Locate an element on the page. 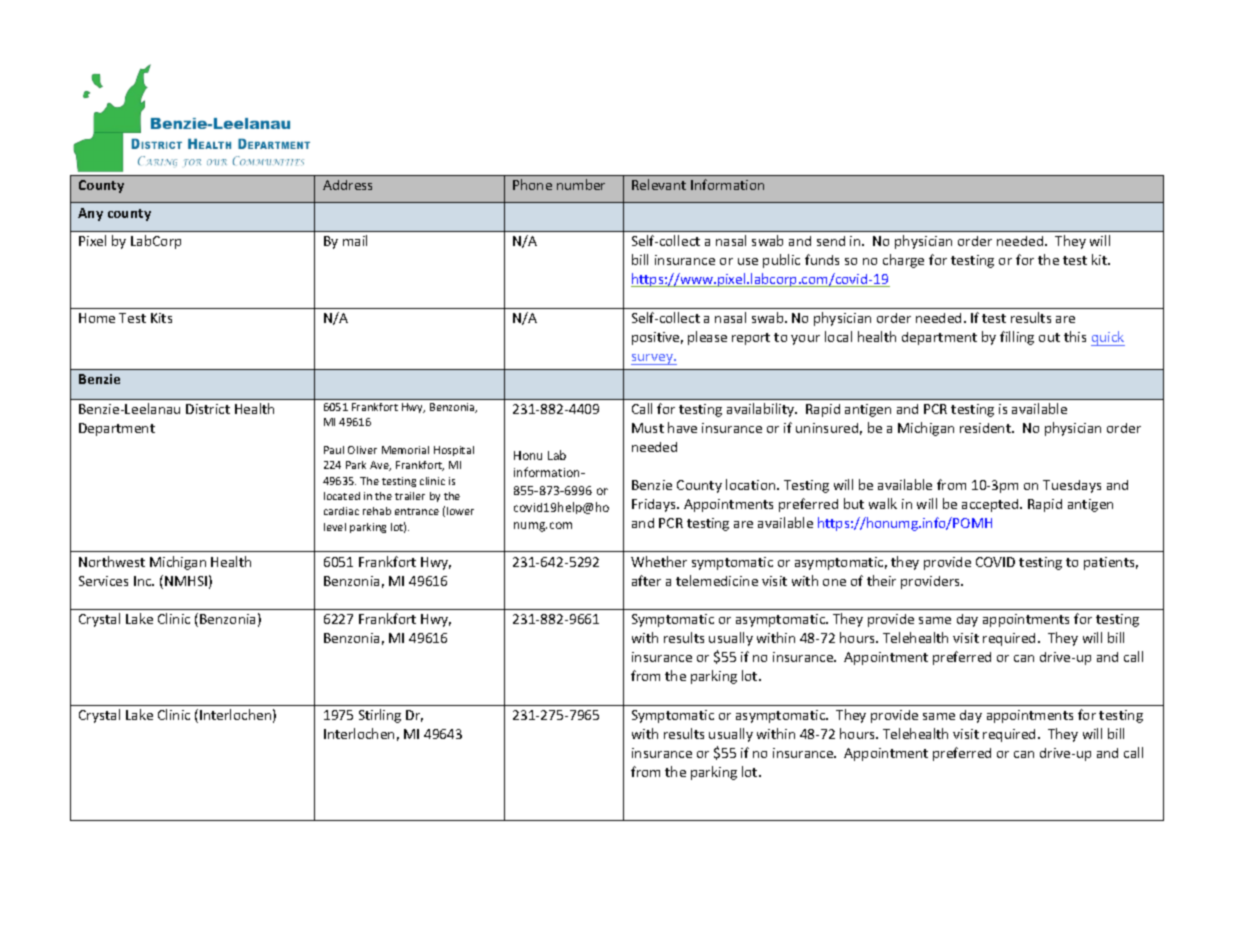 The width and height of the document is (1233, 952). their is located at coordinates (881, 580).
